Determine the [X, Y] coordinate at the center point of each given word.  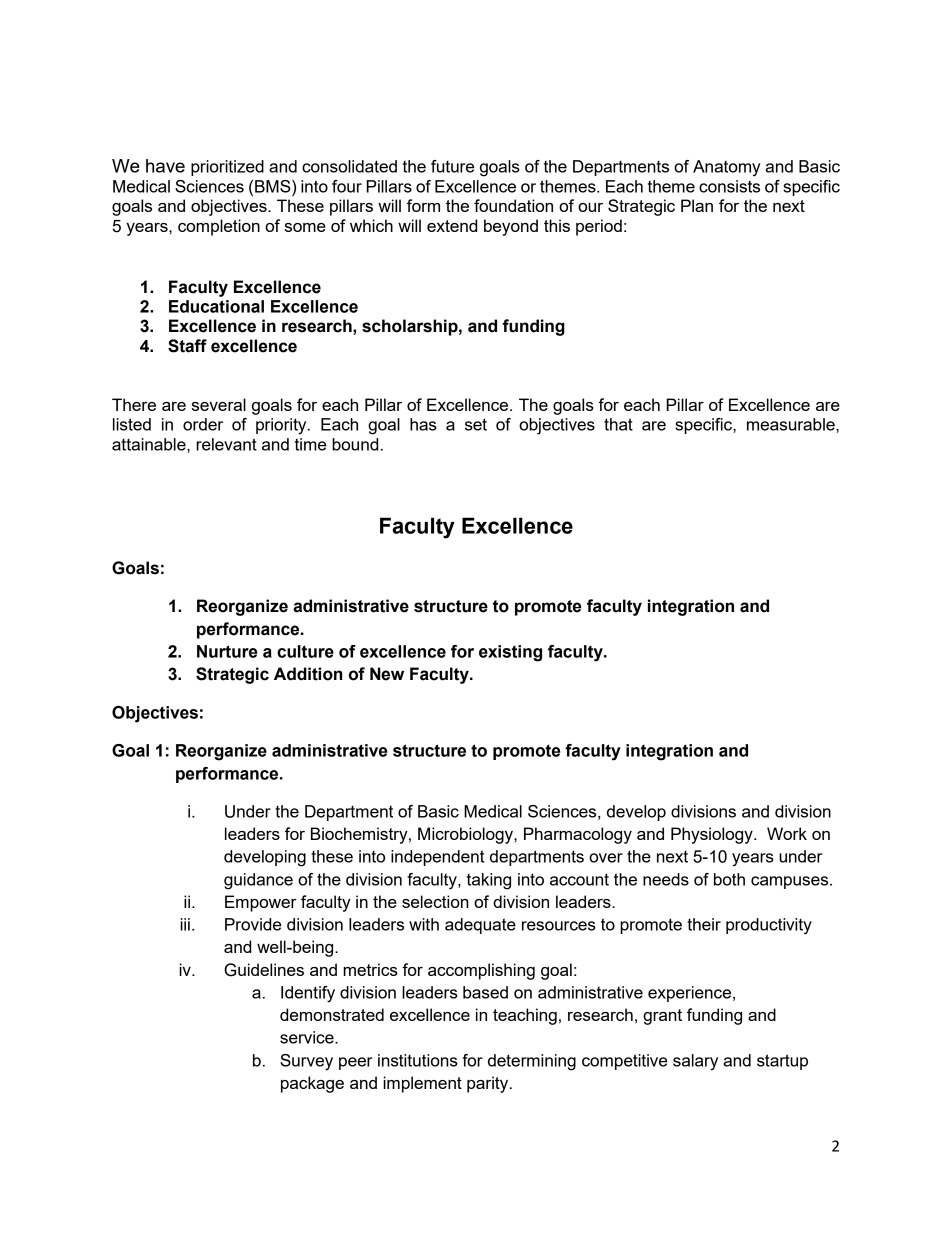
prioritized [227, 168]
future [452, 166]
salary [695, 1062]
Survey [306, 1062]
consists [729, 186]
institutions [418, 1060]
